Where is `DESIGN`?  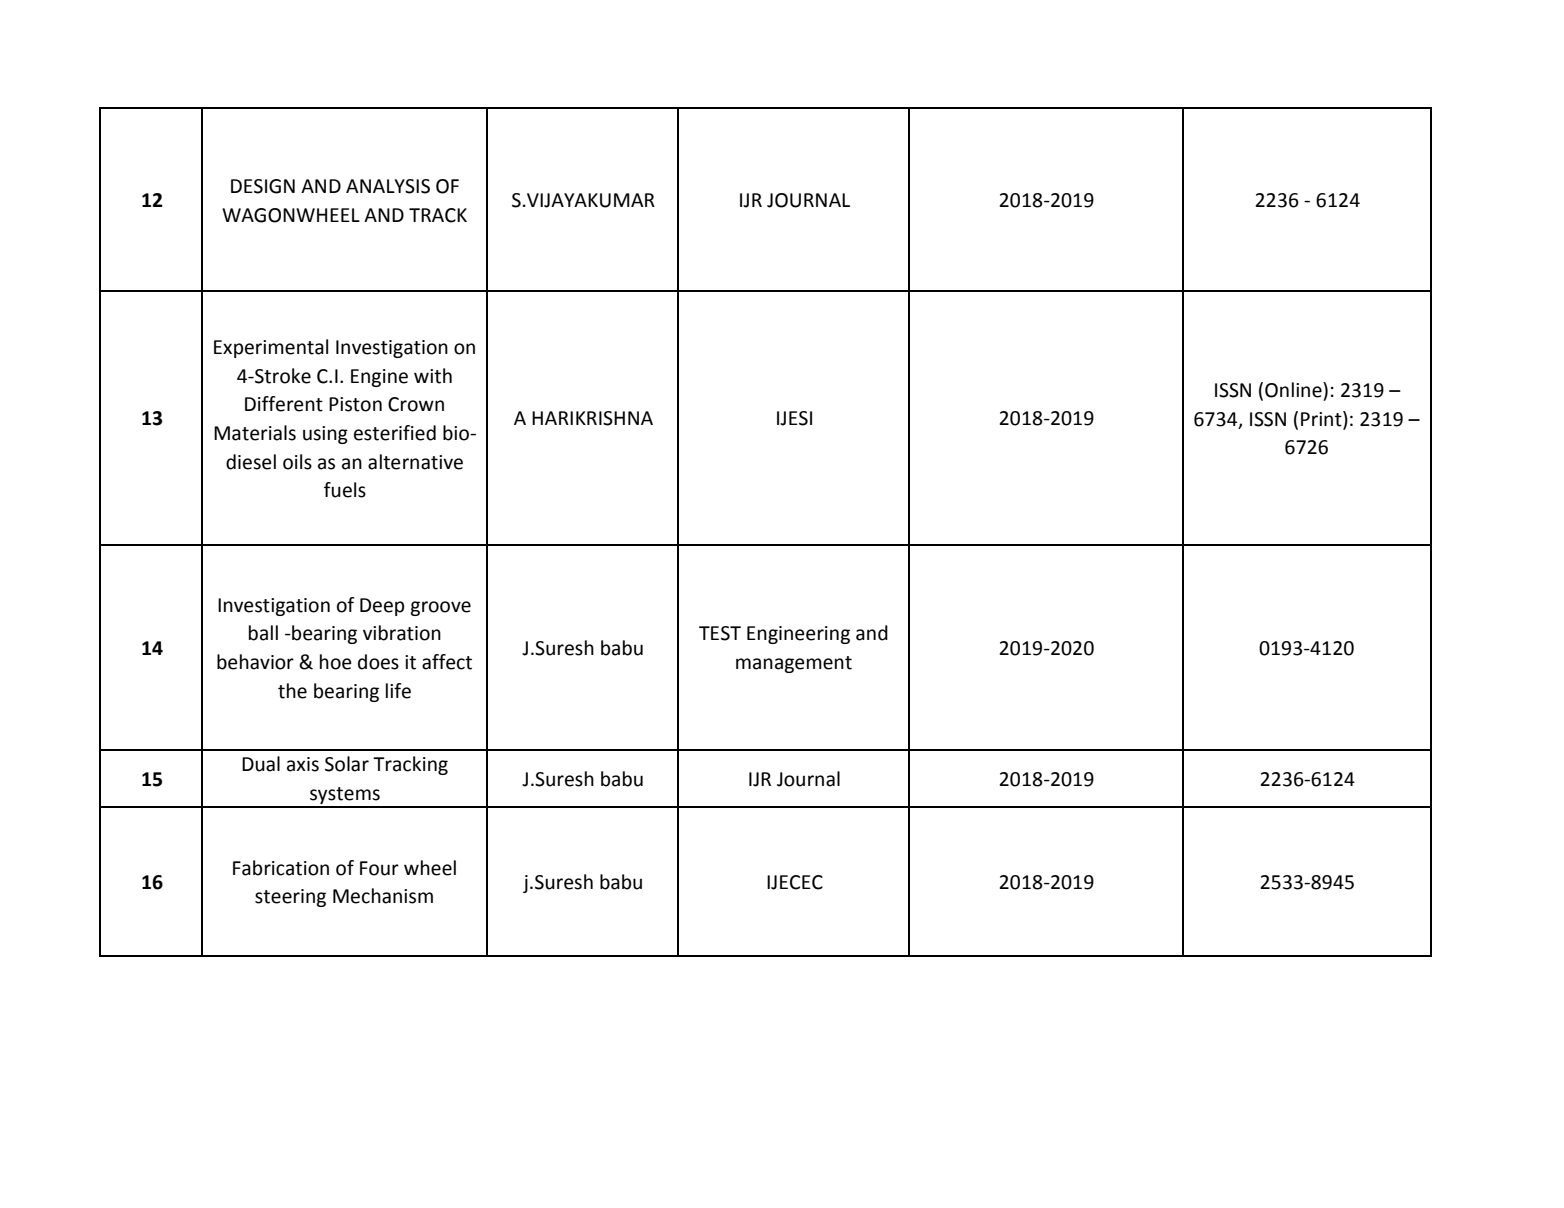 DESIGN is located at coordinates (263, 186).
